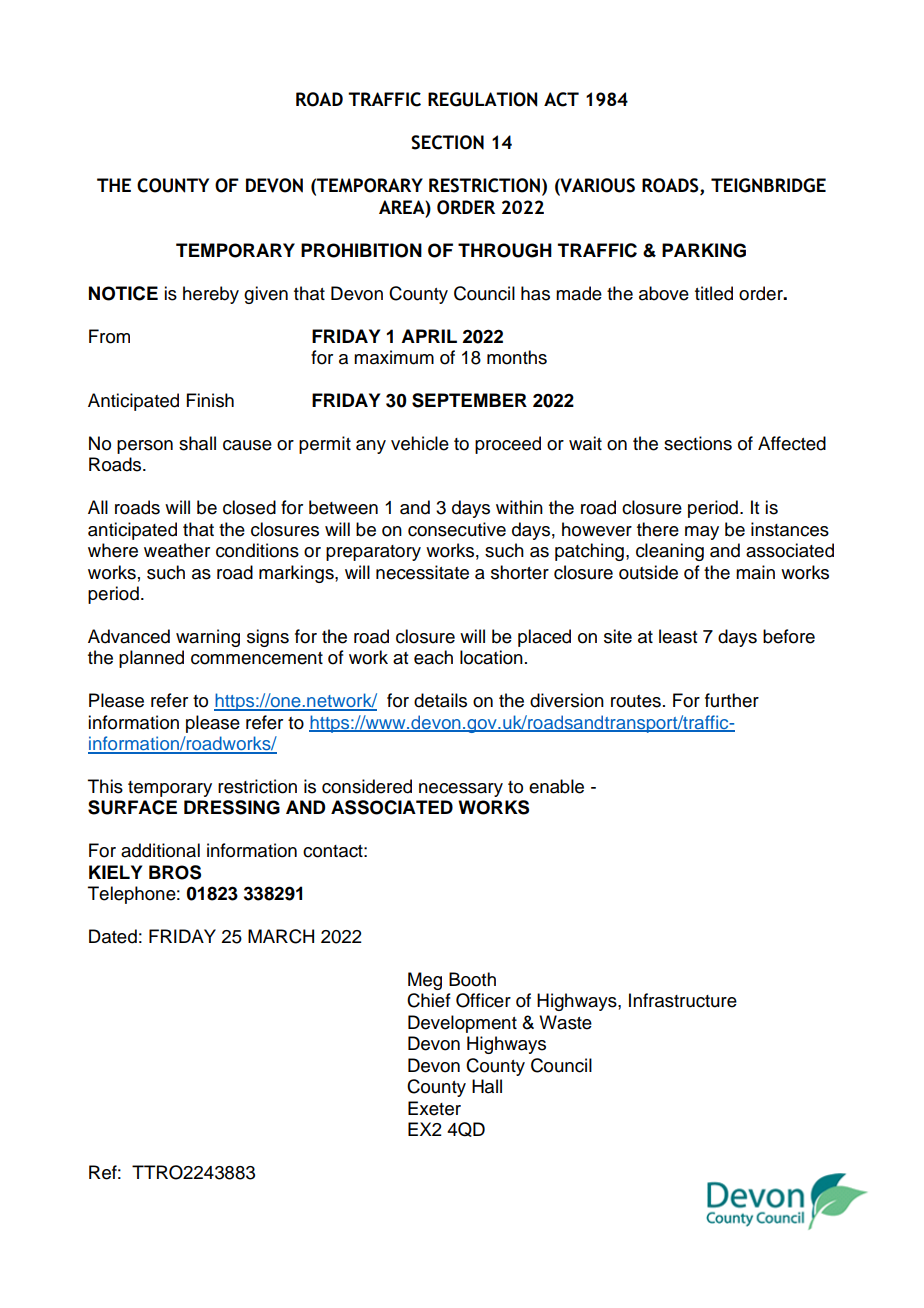 This screenshot has width=924, height=1308. What do you see at coordinates (422, 572) in the screenshot?
I see `necessitate` at bounding box center [422, 572].
